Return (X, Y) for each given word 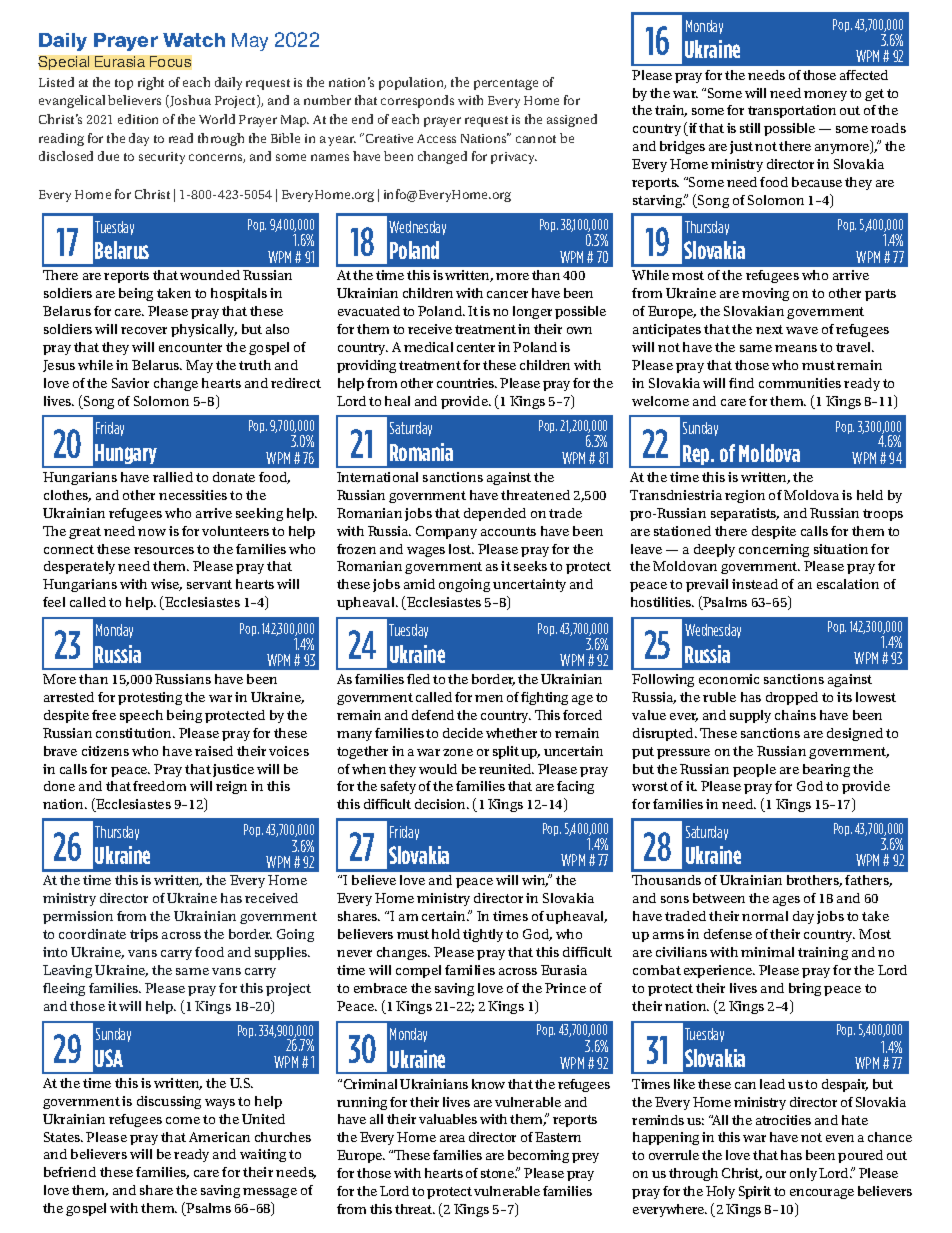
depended (495, 514)
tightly (483, 935)
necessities (193, 495)
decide (463, 733)
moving (765, 294)
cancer (507, 294)
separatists (745, 514)
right (151, 83)
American (219, 1137)
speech (141, 716)
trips (144, 935)
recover (144, 330)
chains (795, 715)
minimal (767, 952)
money (825, 96)
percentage (506, 84)
